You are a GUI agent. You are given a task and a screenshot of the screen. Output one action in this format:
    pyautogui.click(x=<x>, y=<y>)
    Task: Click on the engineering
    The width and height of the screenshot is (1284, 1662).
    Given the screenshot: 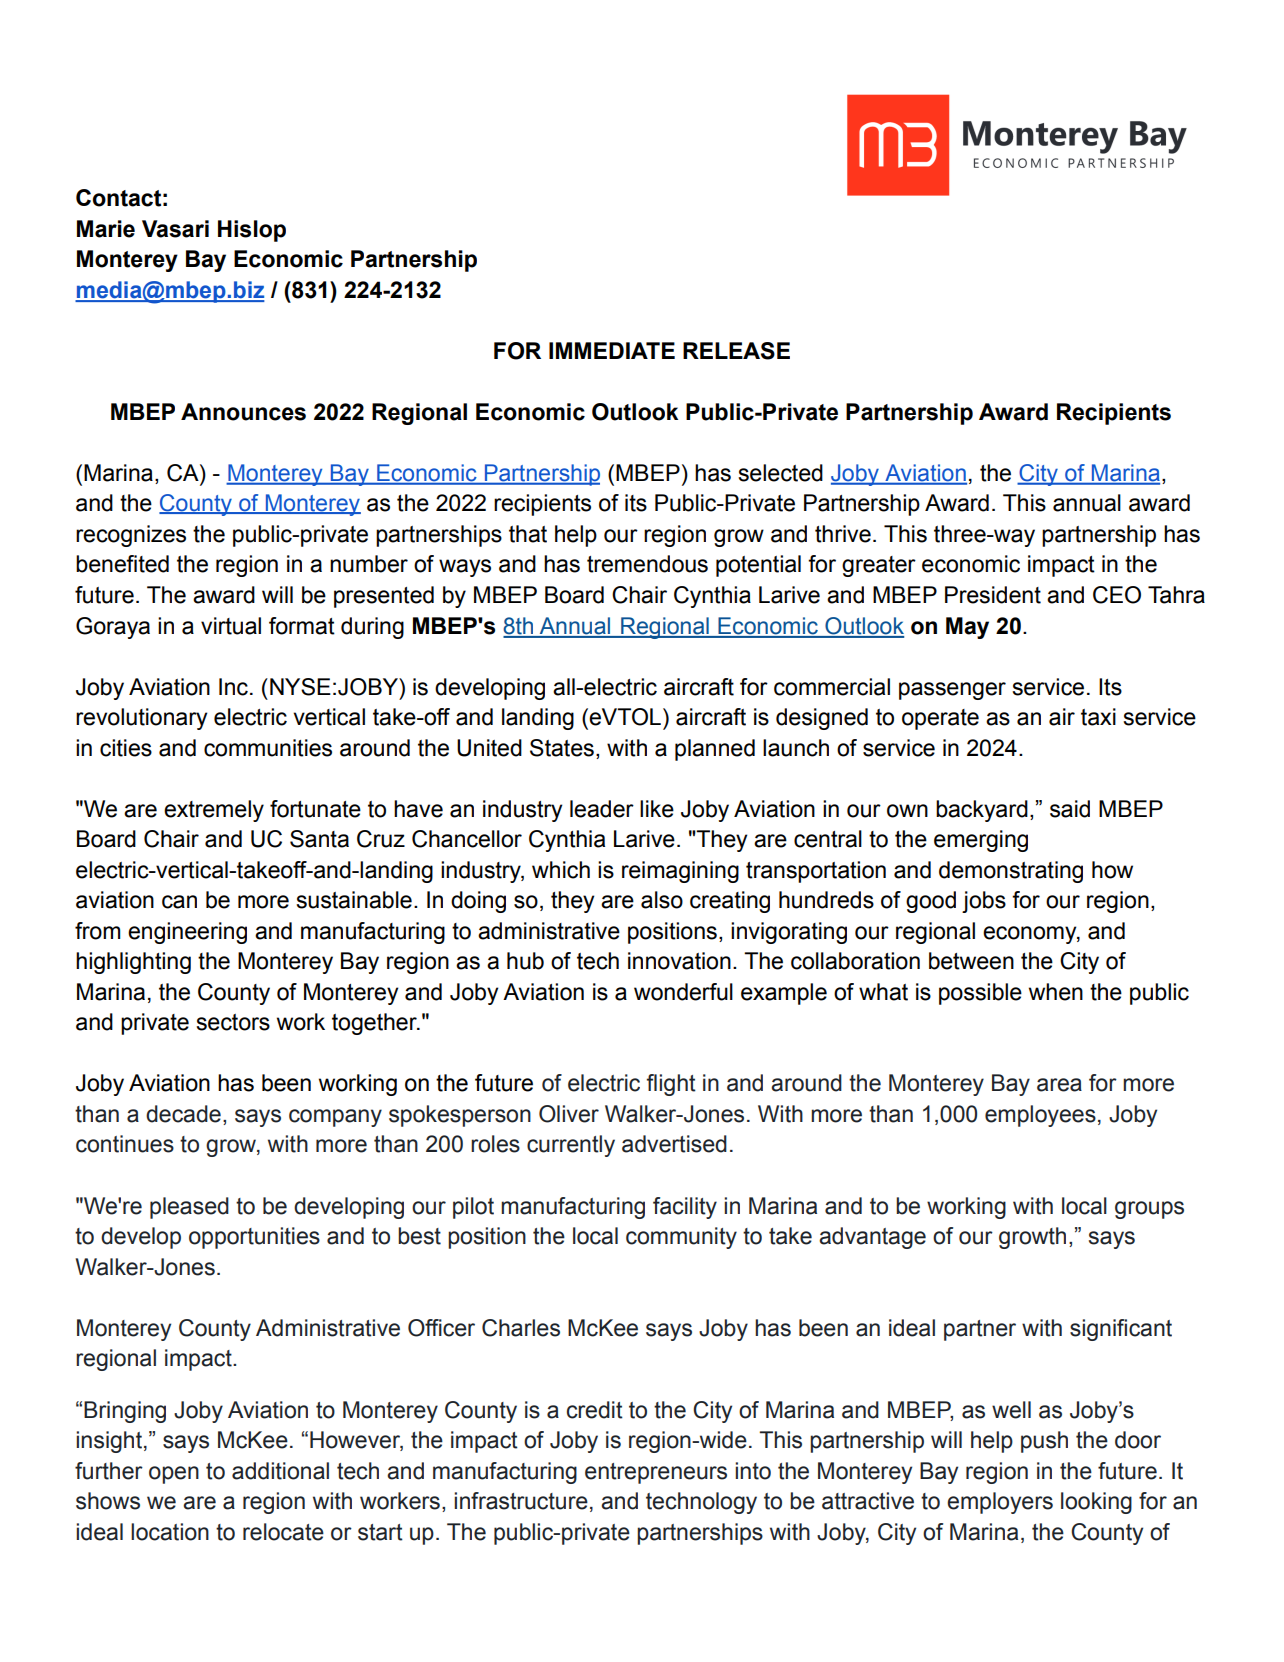 What is the action you would take?
    pyautogui.click(x=187, y=933)
